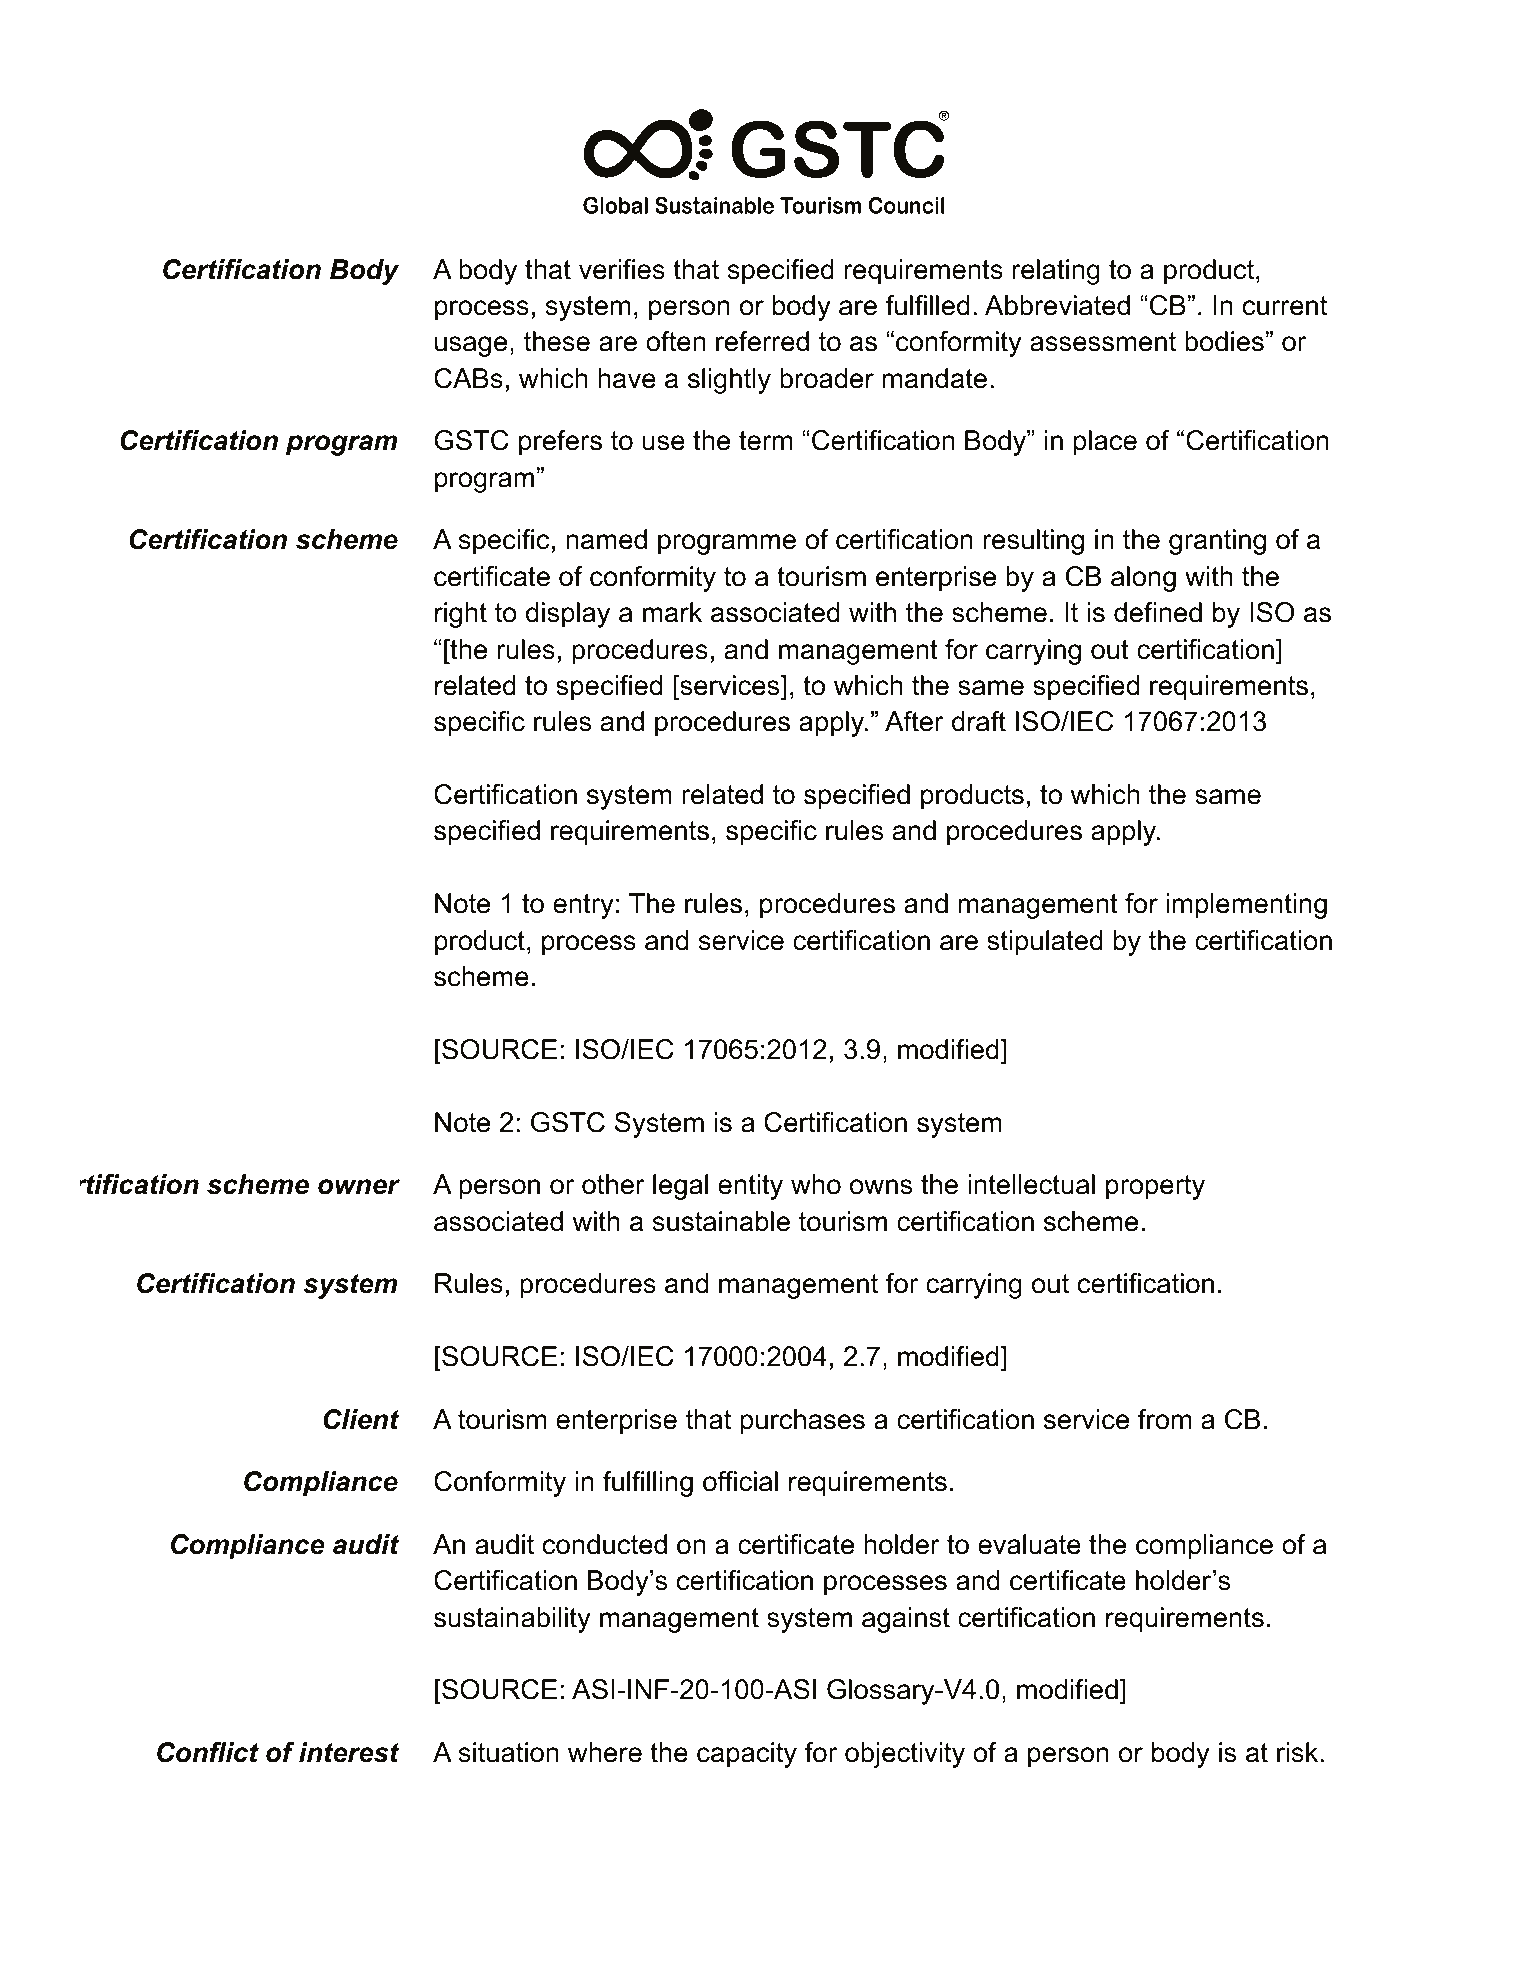 Image resolution: width=1531 pixels, height=1981 pixels. What do you see at coordinates (747, 1755) in the screenshot?
I see `capacity` at bounding box center [747, 1755].
